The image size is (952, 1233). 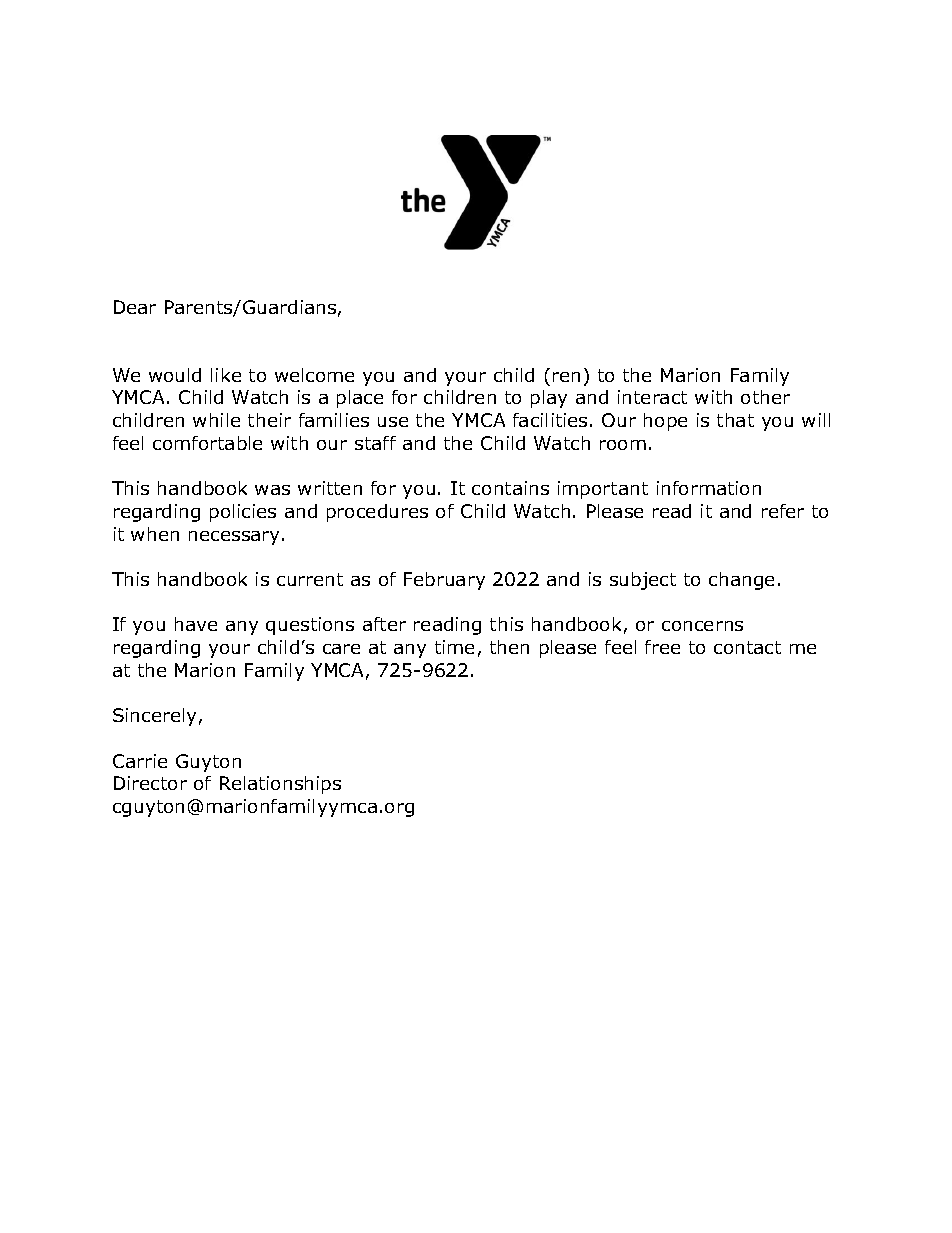 What do you see at coordinates (550, 420) in the document?
I see `facilities` at bounding box center [550, 420].
